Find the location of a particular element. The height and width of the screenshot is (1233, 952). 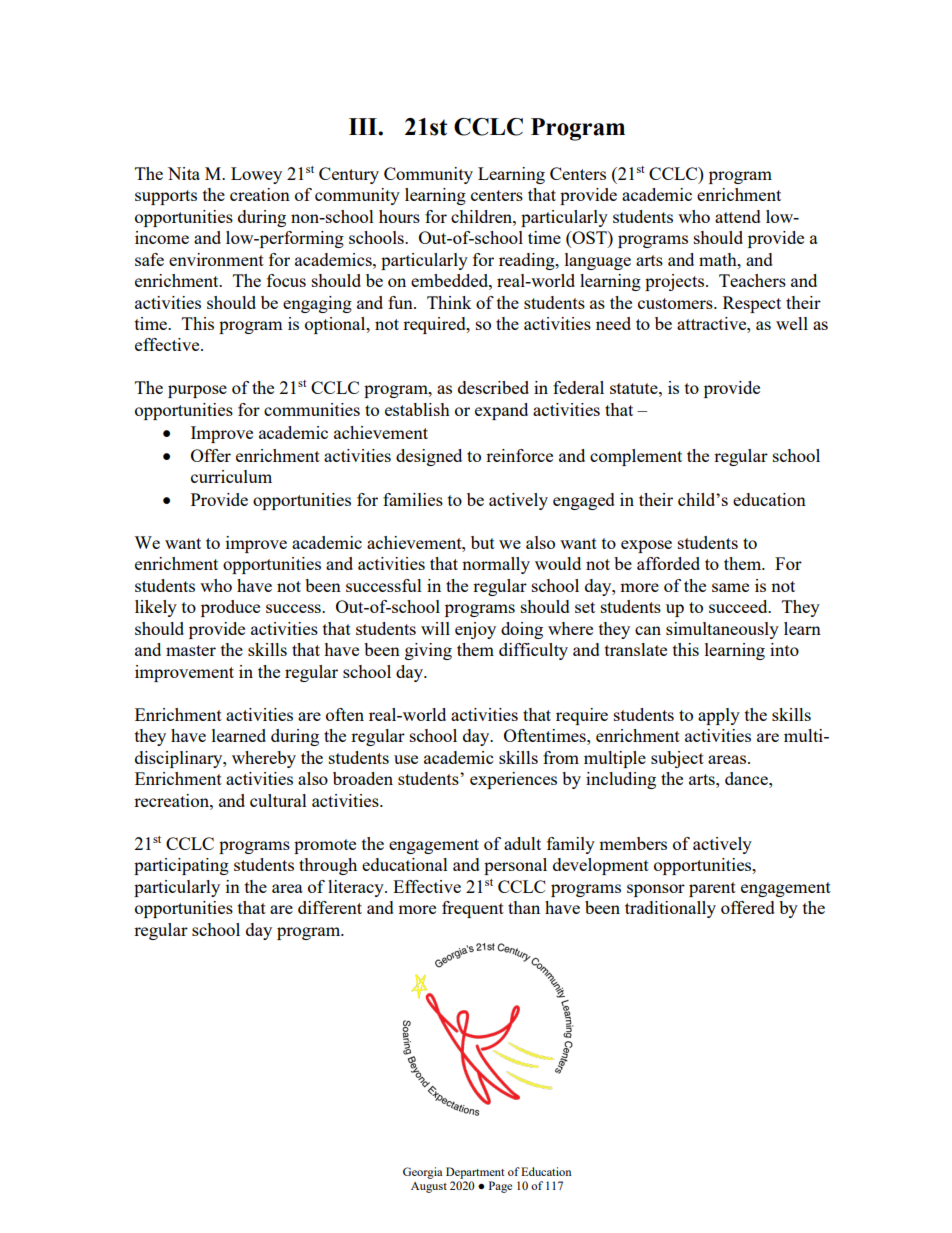

Nita is located at coordinates (184, 173).
